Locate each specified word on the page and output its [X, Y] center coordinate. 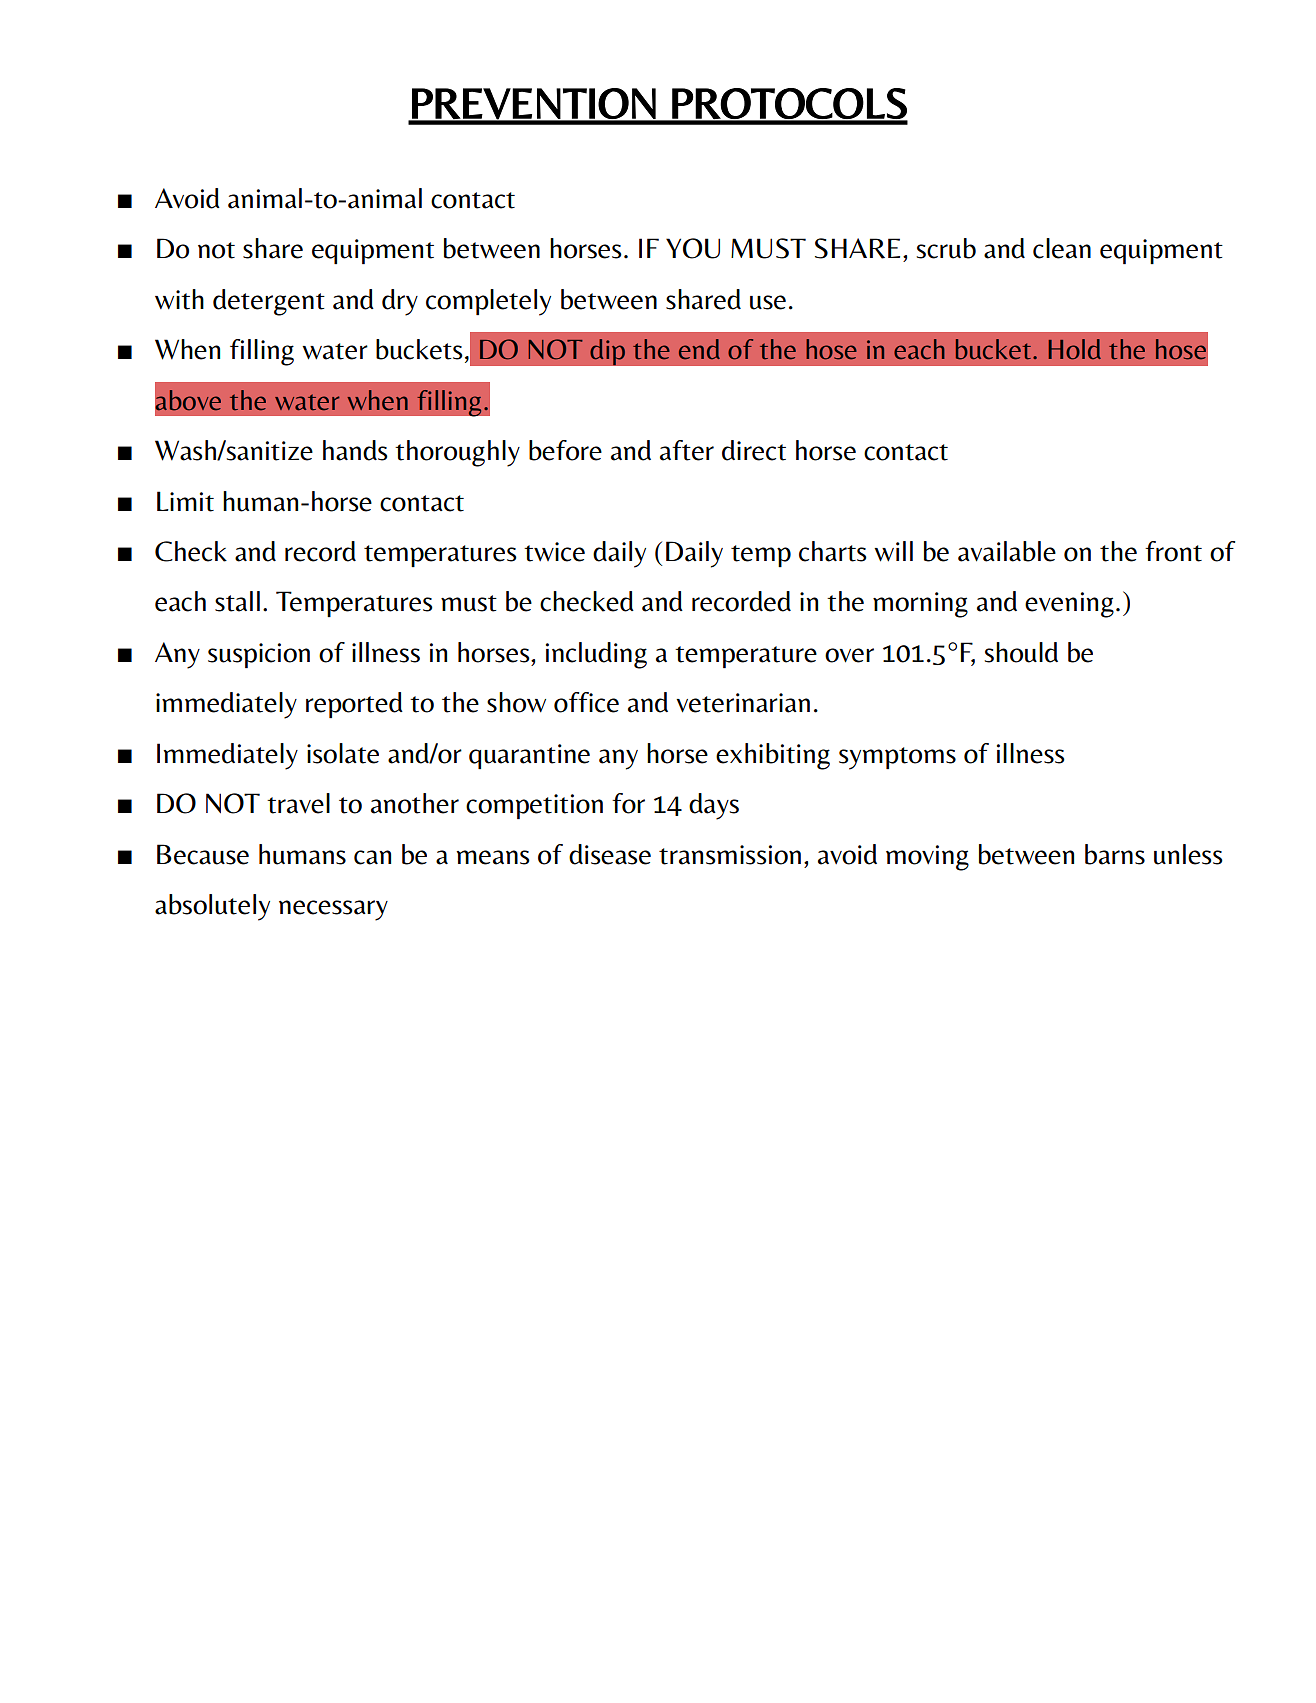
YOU [693, 248]
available [1007, 551]
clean [1062, 248]
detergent [269, 302]
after [687, 450]
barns [1115, 854]
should [1021, 652]
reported [354, 705]
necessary [333, 910]
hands [355, 450]
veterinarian [743, 703]
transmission [730, 855]
